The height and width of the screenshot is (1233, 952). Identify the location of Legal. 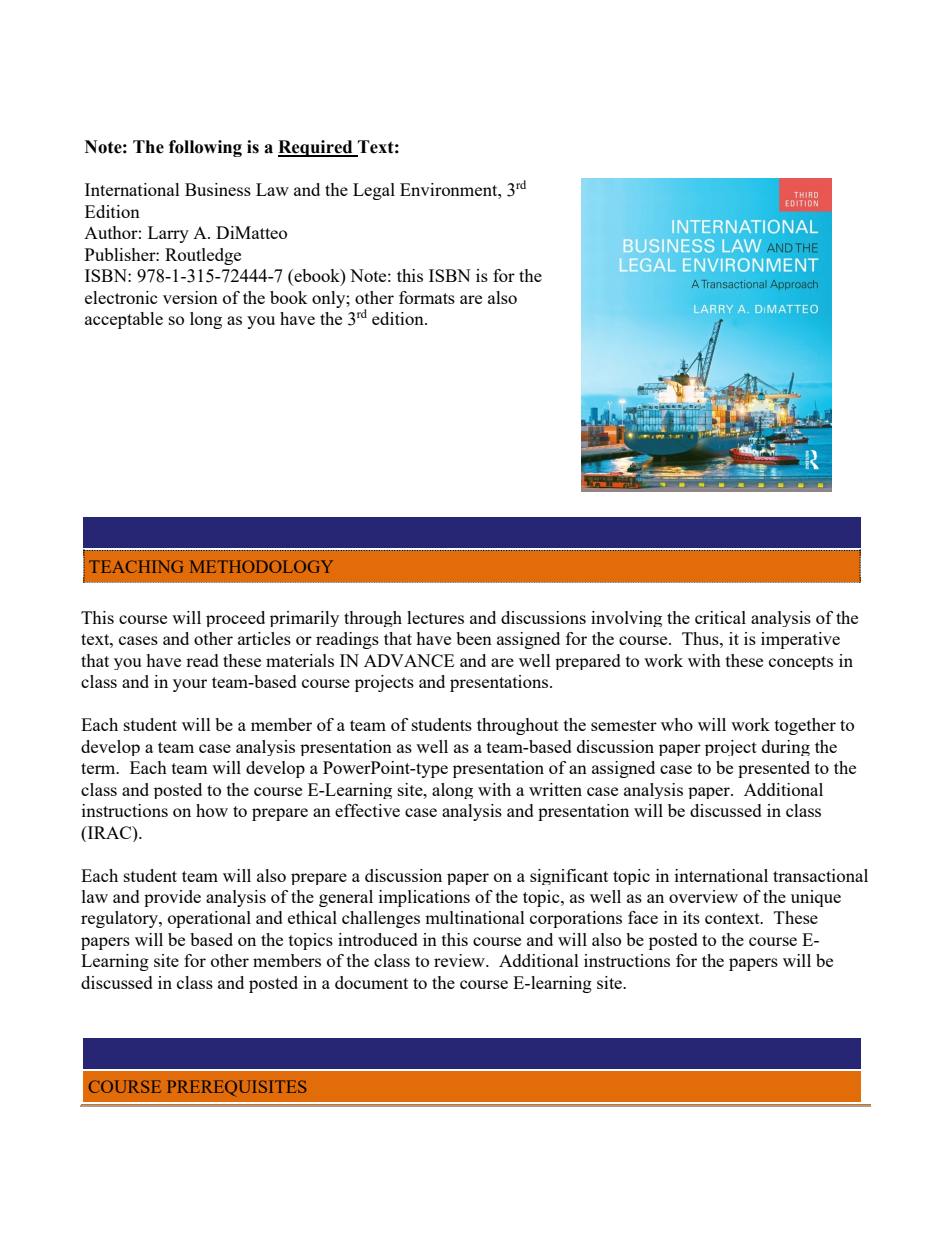
(374, 191).
